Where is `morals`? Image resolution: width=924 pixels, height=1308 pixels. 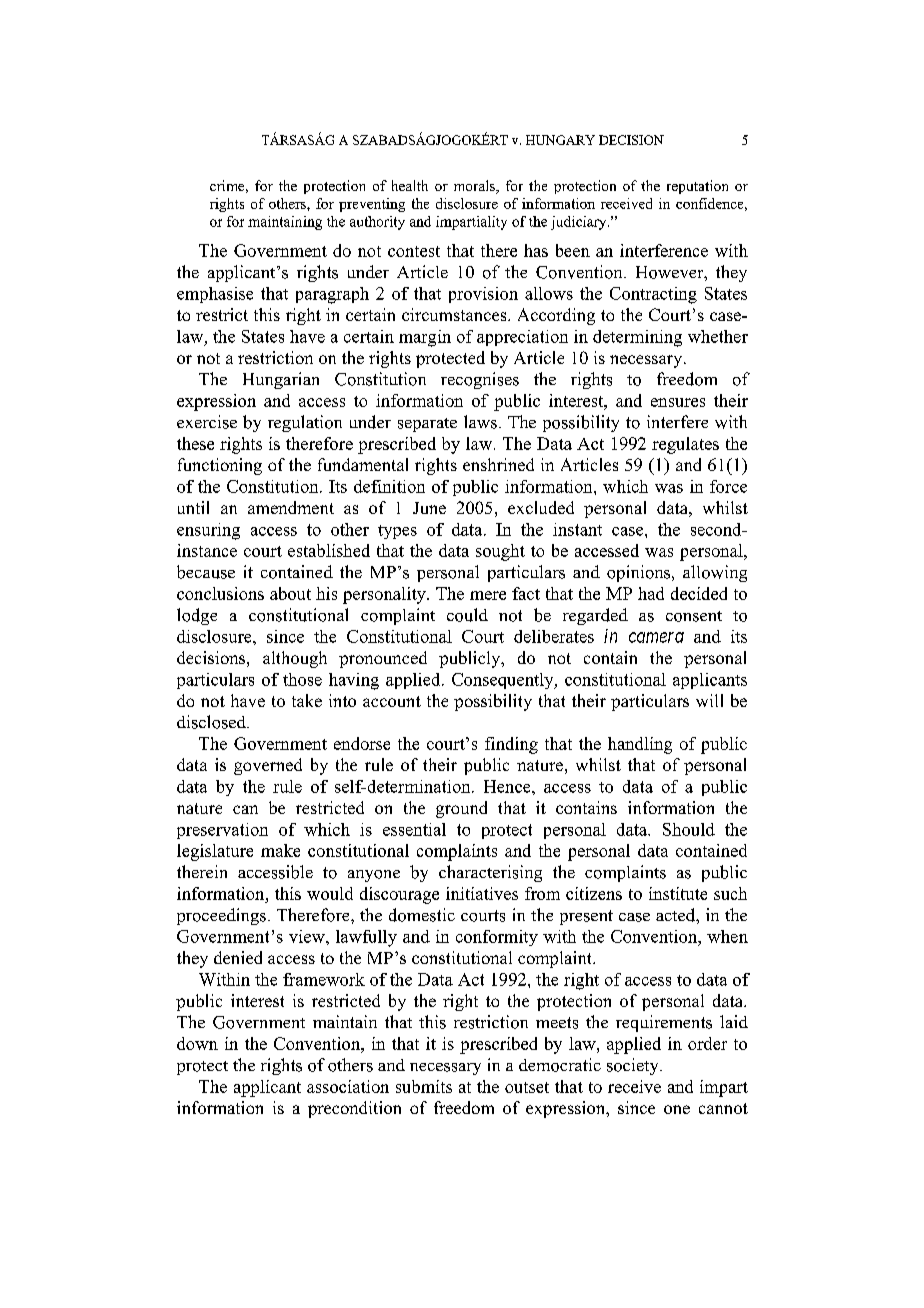 morals is located at coordinates (475, 187).
